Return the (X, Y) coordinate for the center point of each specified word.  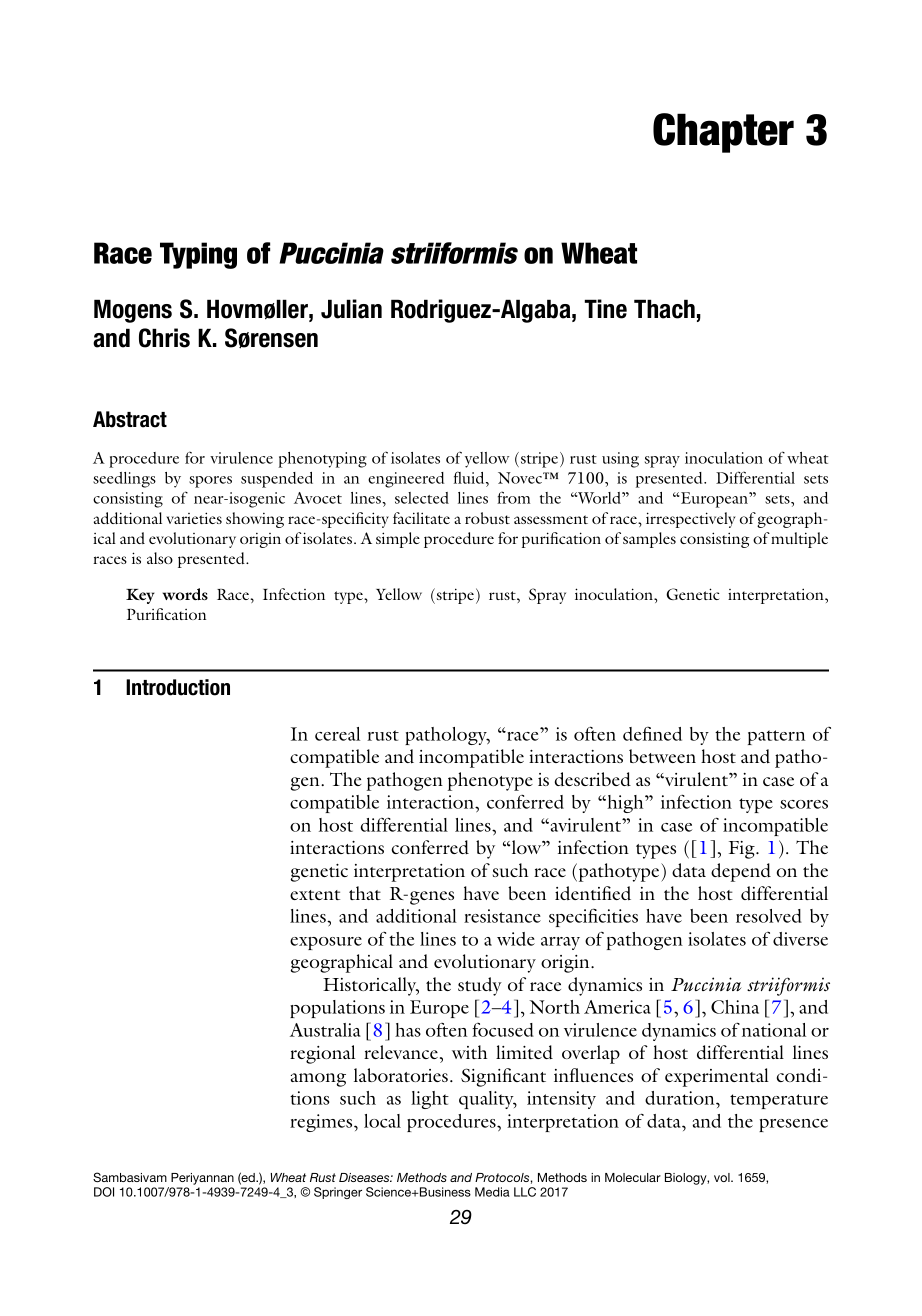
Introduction (178, 687)
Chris (164, 338)
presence (793, 1125)
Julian (351, 309)
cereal (337, 734)
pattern (776, 737)
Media (492, 1192)
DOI (104, 1192)
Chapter (723, 133)
